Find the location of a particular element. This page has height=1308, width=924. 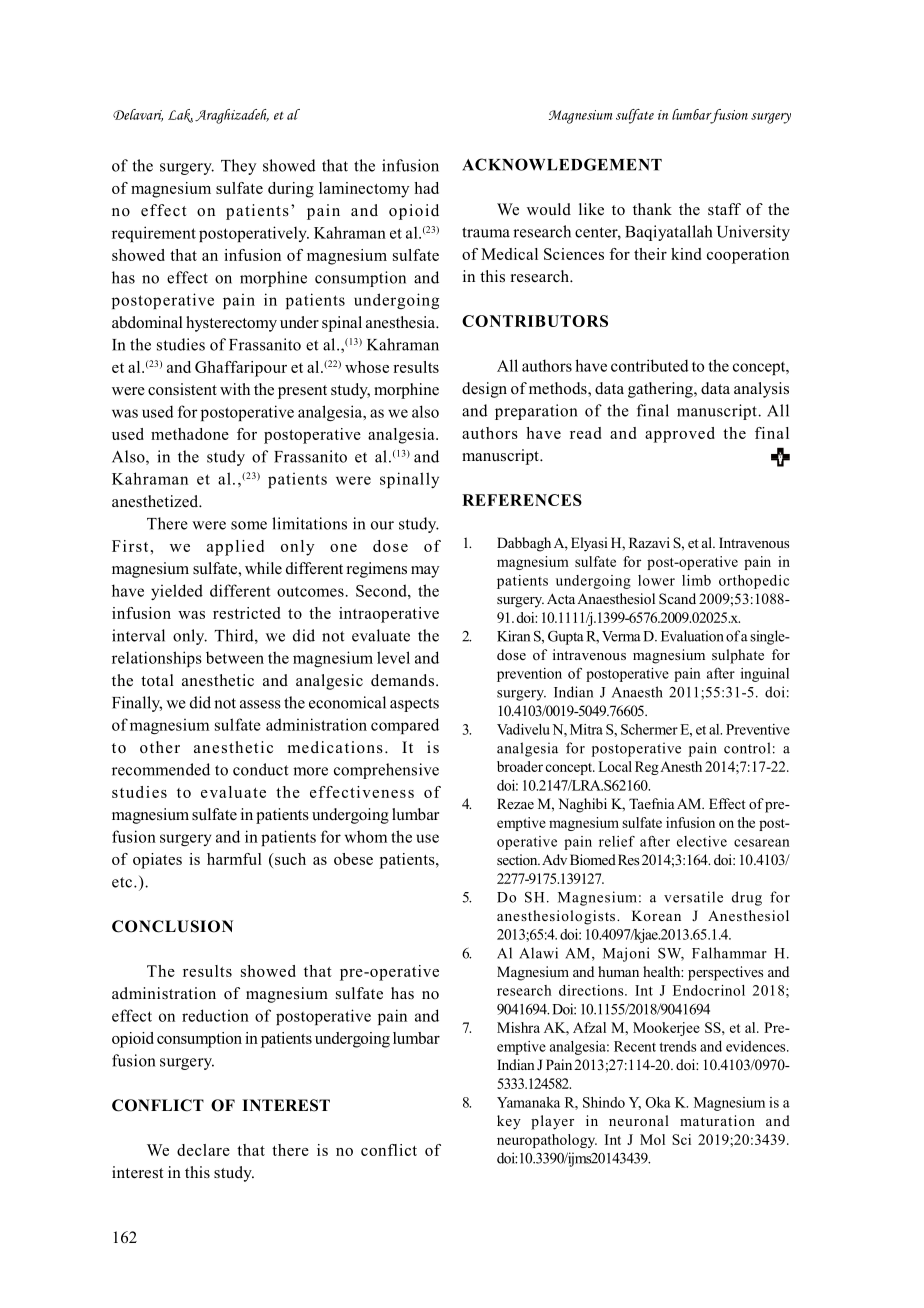

maturation is located at coordinates (717, 1120).
